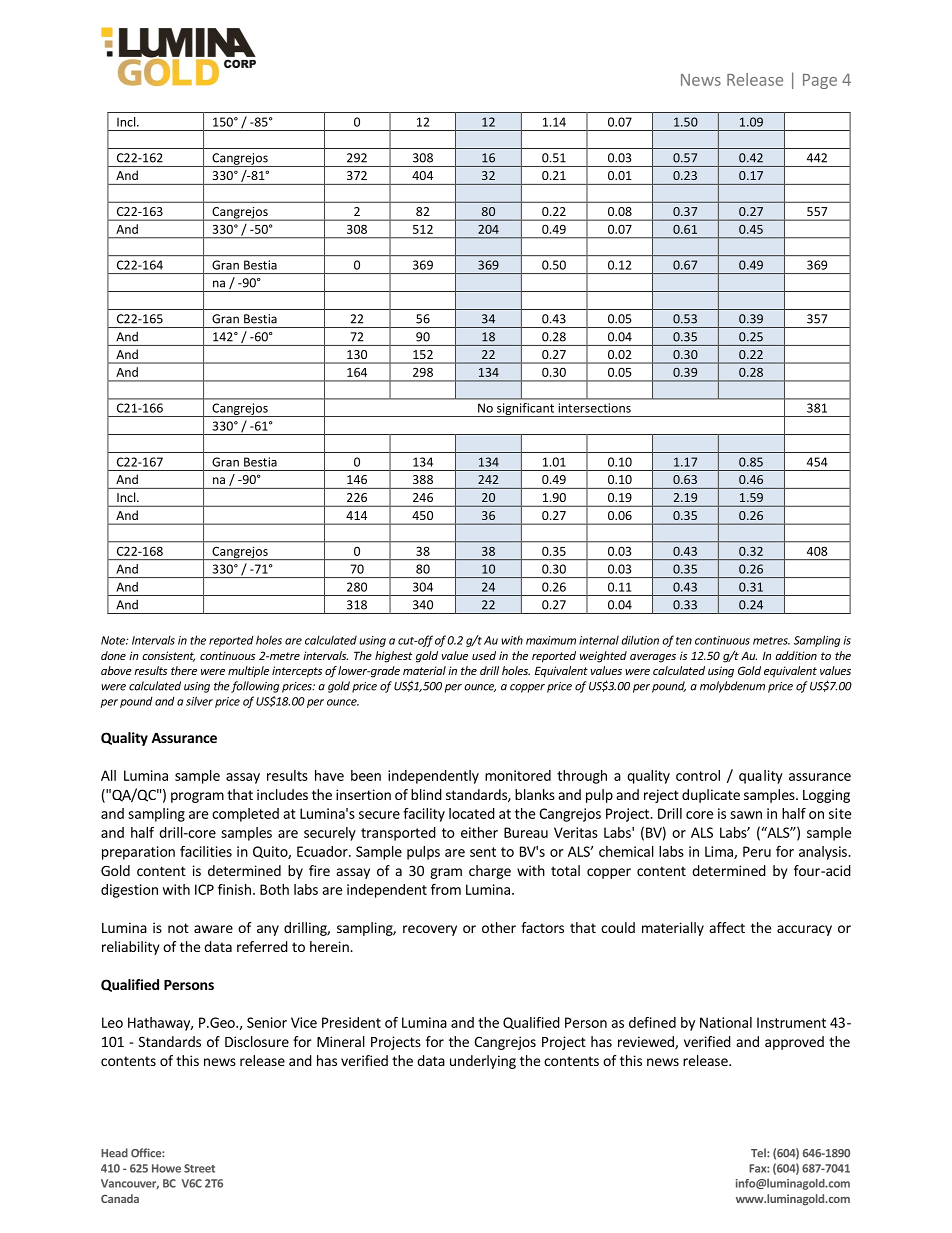 The height and width of the screenshot is (1233, 952). I want to click on intersections, so click(595, 408).
